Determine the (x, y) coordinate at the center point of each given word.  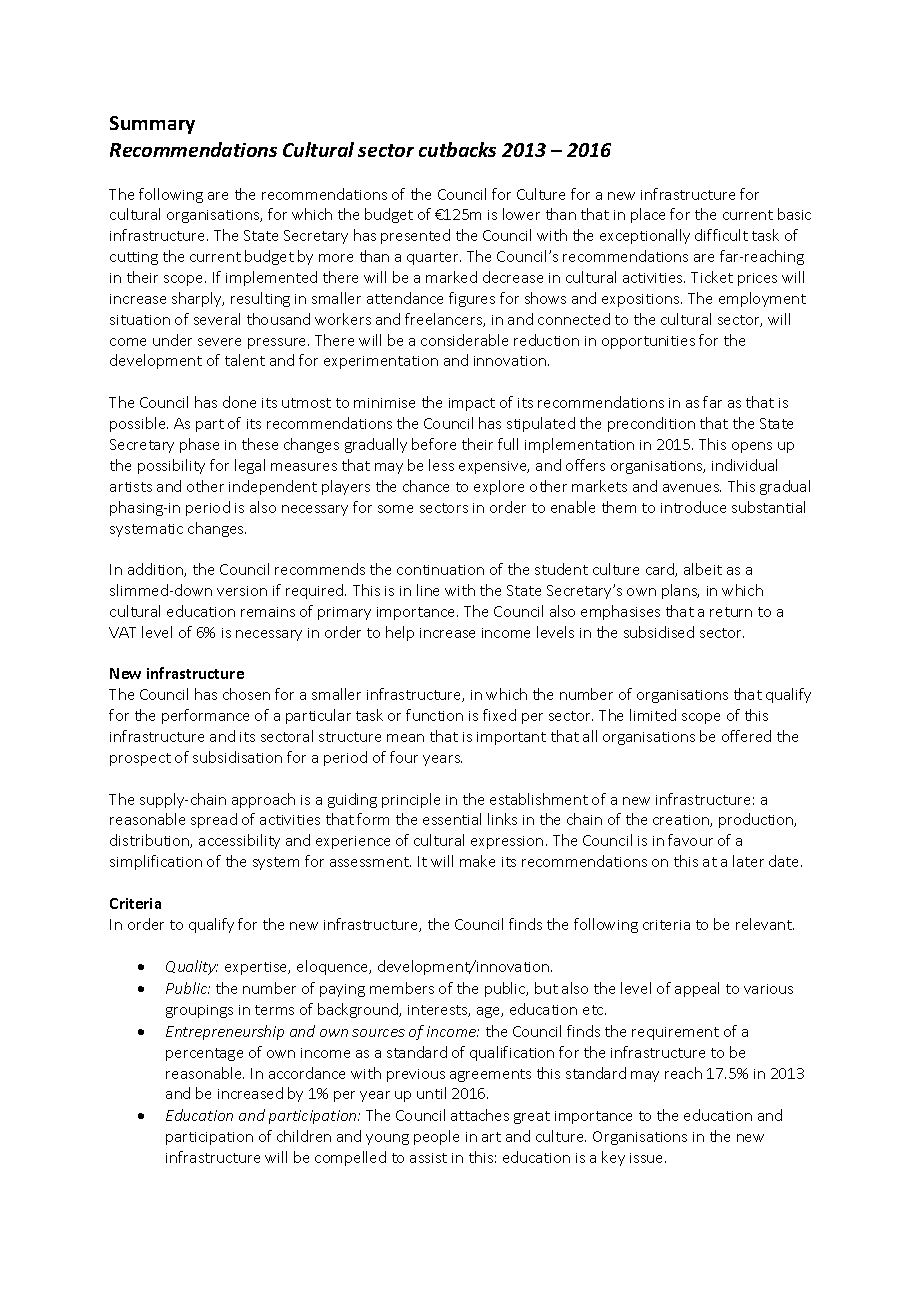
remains (268, 612)
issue (648, 1158)
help (400, 633)
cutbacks (457, 149)
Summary (152, 125)
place (648, 215)
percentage (204, 1054)
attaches (480, 1115)
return (731, 612)
